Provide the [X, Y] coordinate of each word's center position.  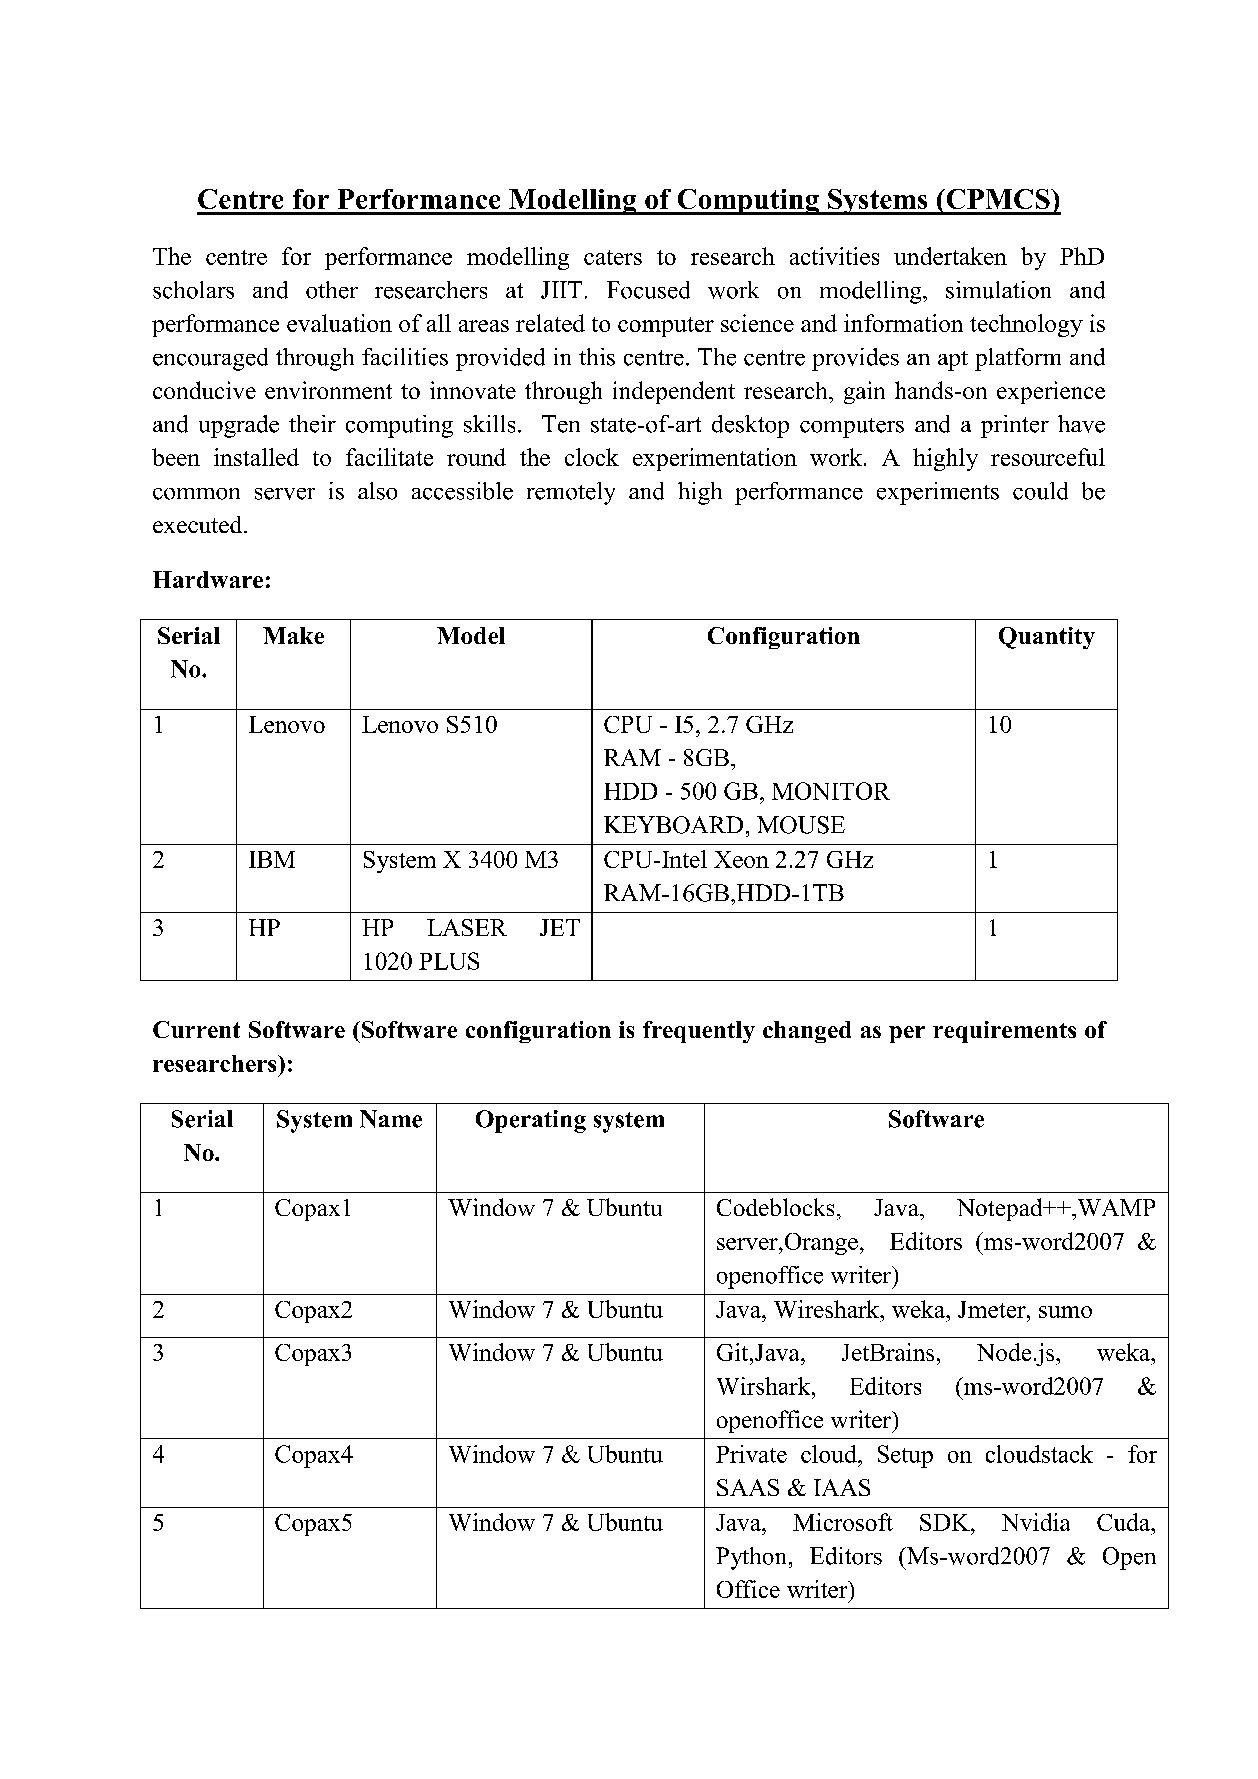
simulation [998, 290]
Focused [648, 290]
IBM [272, 859]
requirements [1004, 1032]
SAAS [748, 1487]
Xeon [741, 859]
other [332, 290]
